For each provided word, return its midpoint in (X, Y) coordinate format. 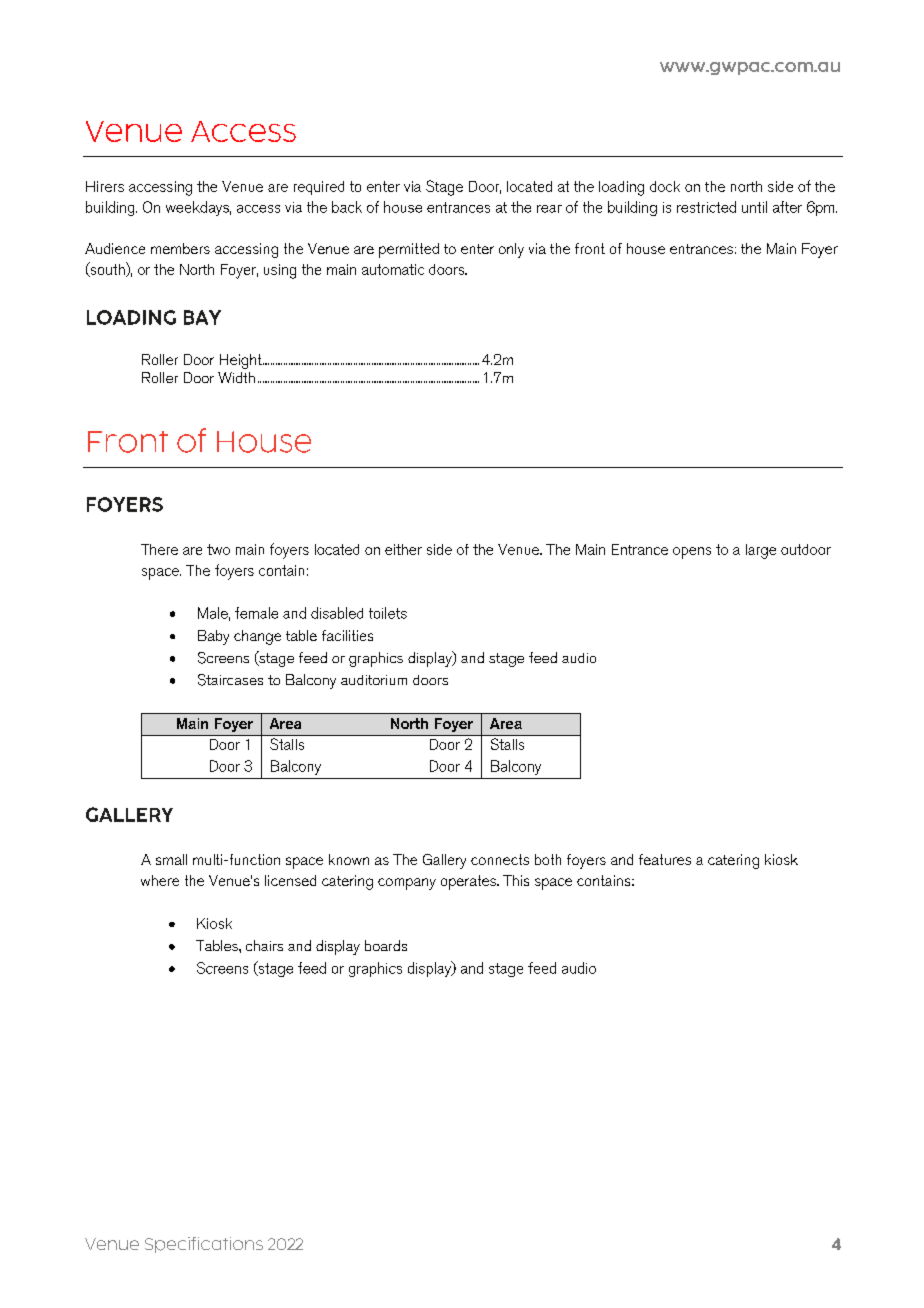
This (516, 880)
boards (386, 945)
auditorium (374, 680)
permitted (409, 250)
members (180, 248)
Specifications (204, 1245)
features (665, 859)
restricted (706, 207)
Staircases (230, 680)
